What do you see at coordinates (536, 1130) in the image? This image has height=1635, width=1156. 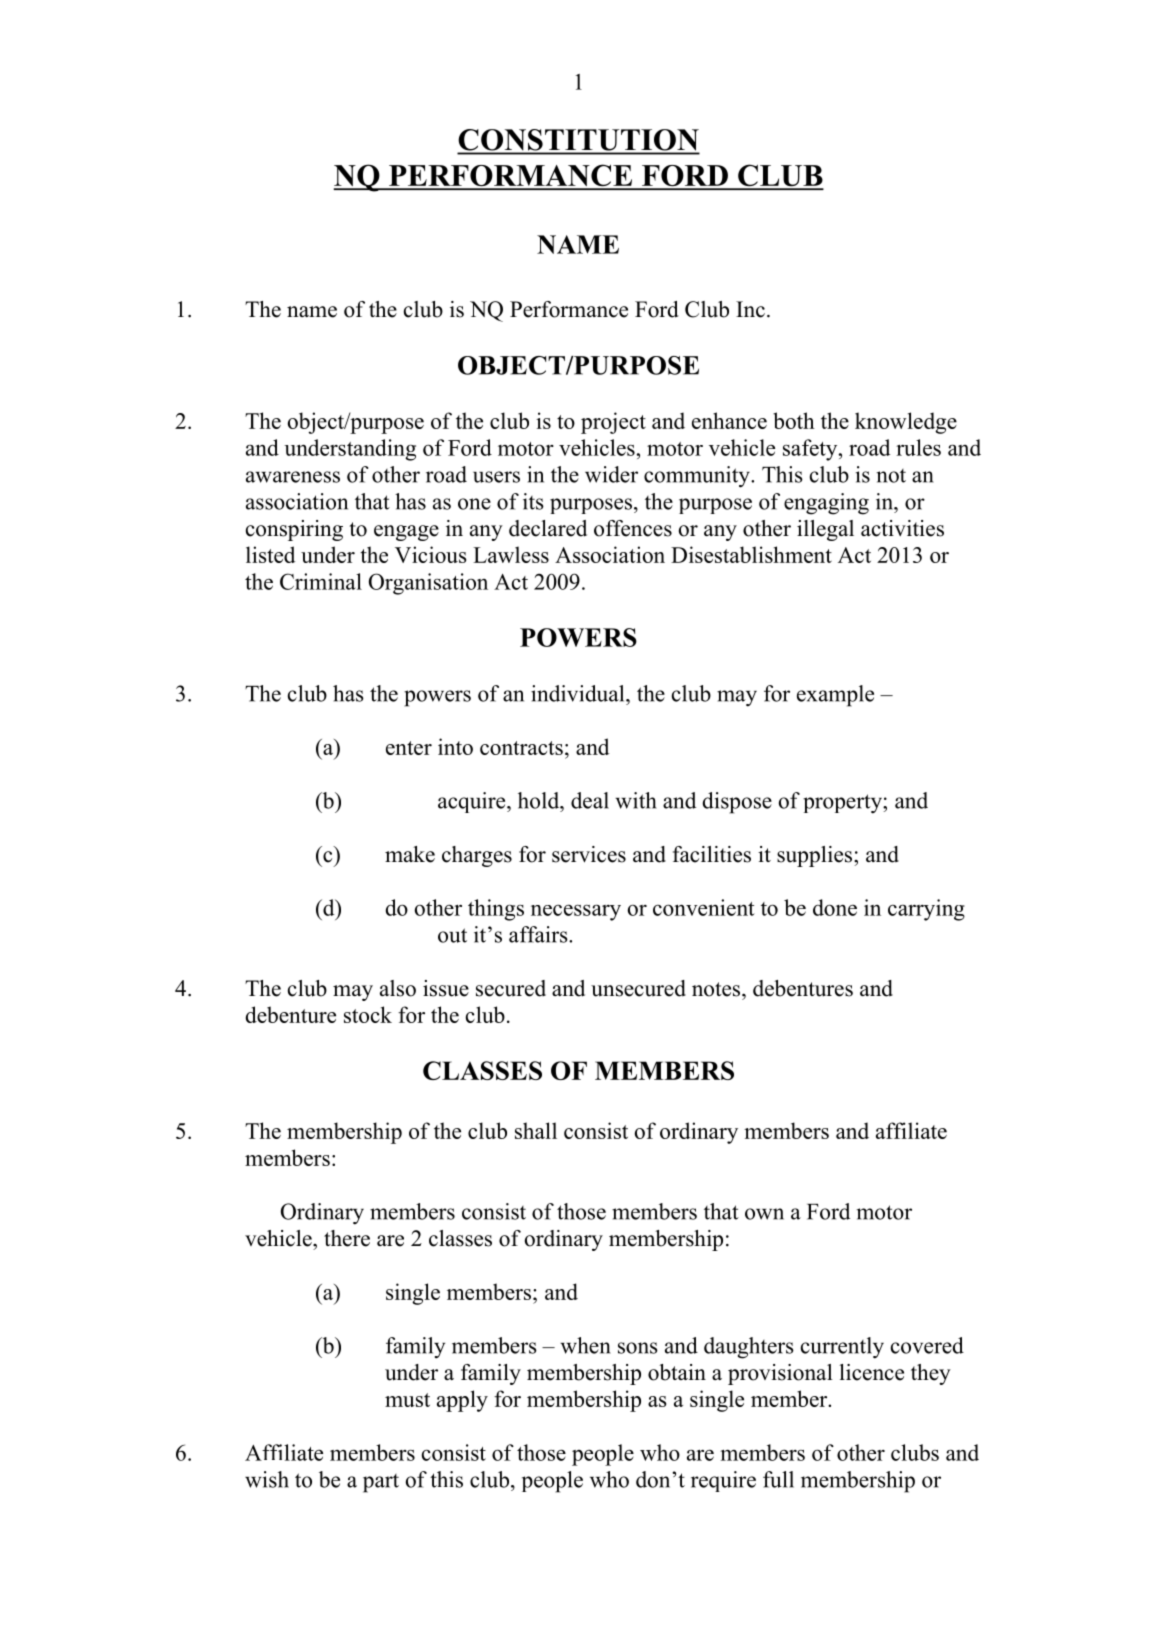 I see `shall` at bounding box center [536, 1130].
